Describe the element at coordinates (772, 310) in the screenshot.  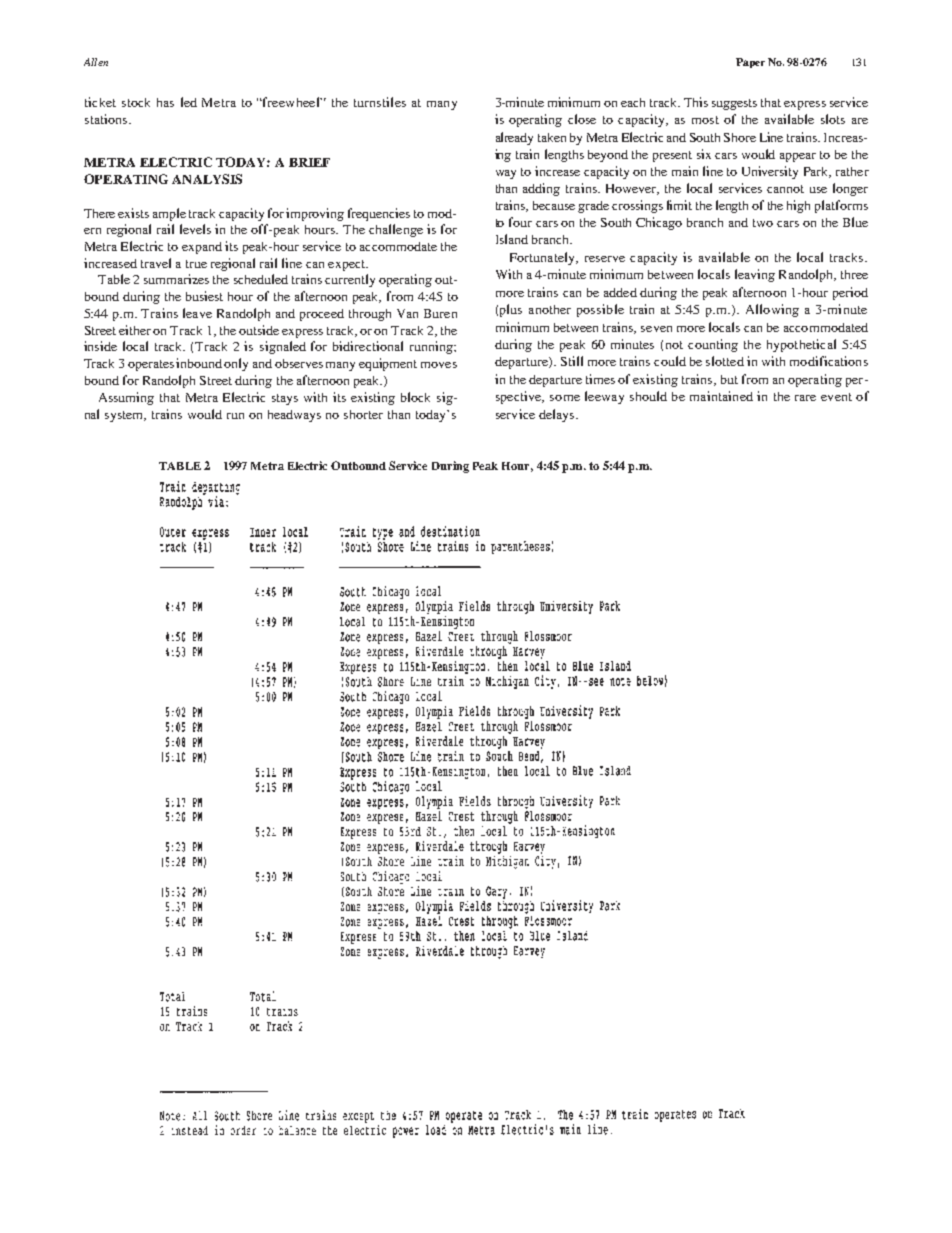
I see `Allowing` at that location.
